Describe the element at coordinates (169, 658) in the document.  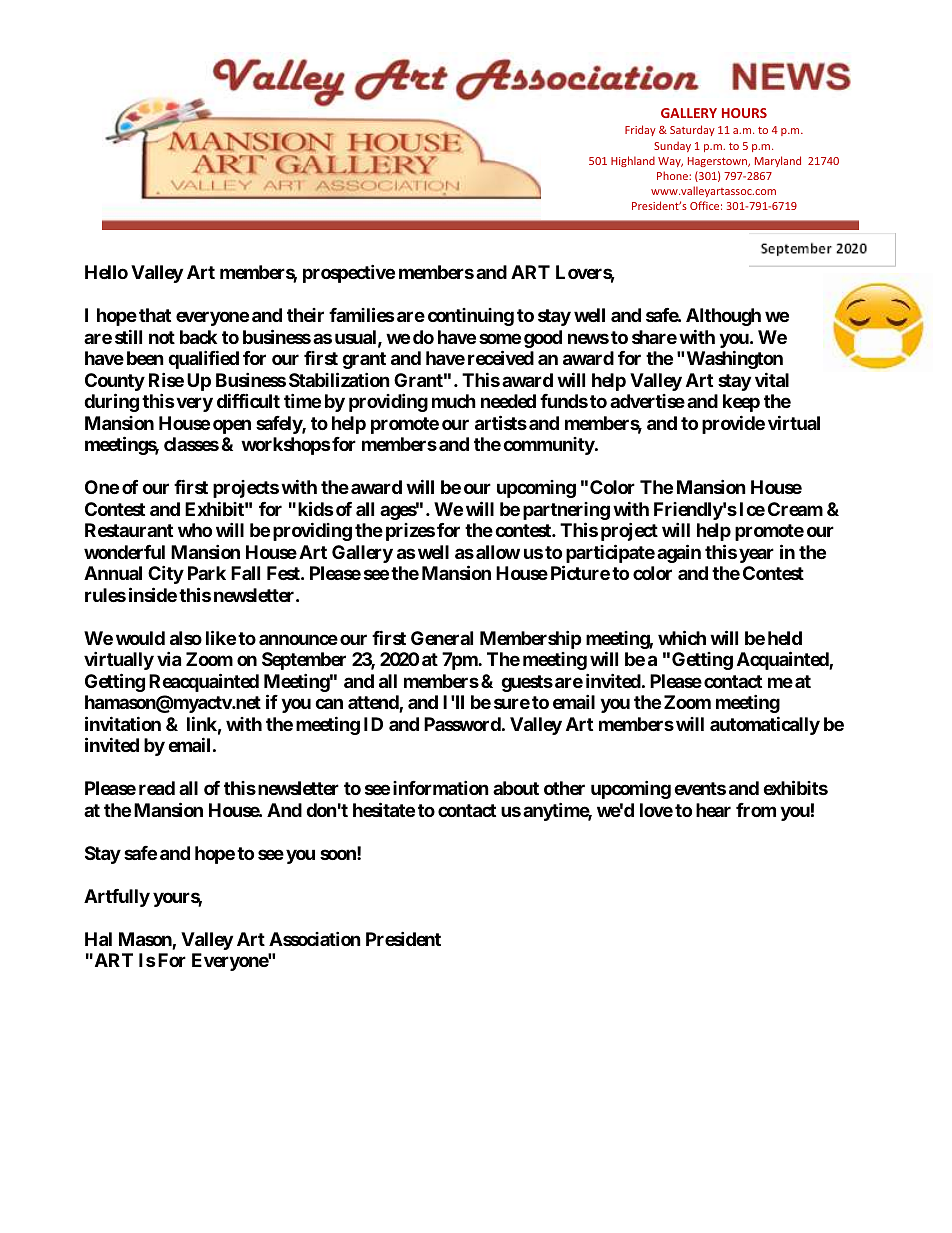
I see `via` at that location.
